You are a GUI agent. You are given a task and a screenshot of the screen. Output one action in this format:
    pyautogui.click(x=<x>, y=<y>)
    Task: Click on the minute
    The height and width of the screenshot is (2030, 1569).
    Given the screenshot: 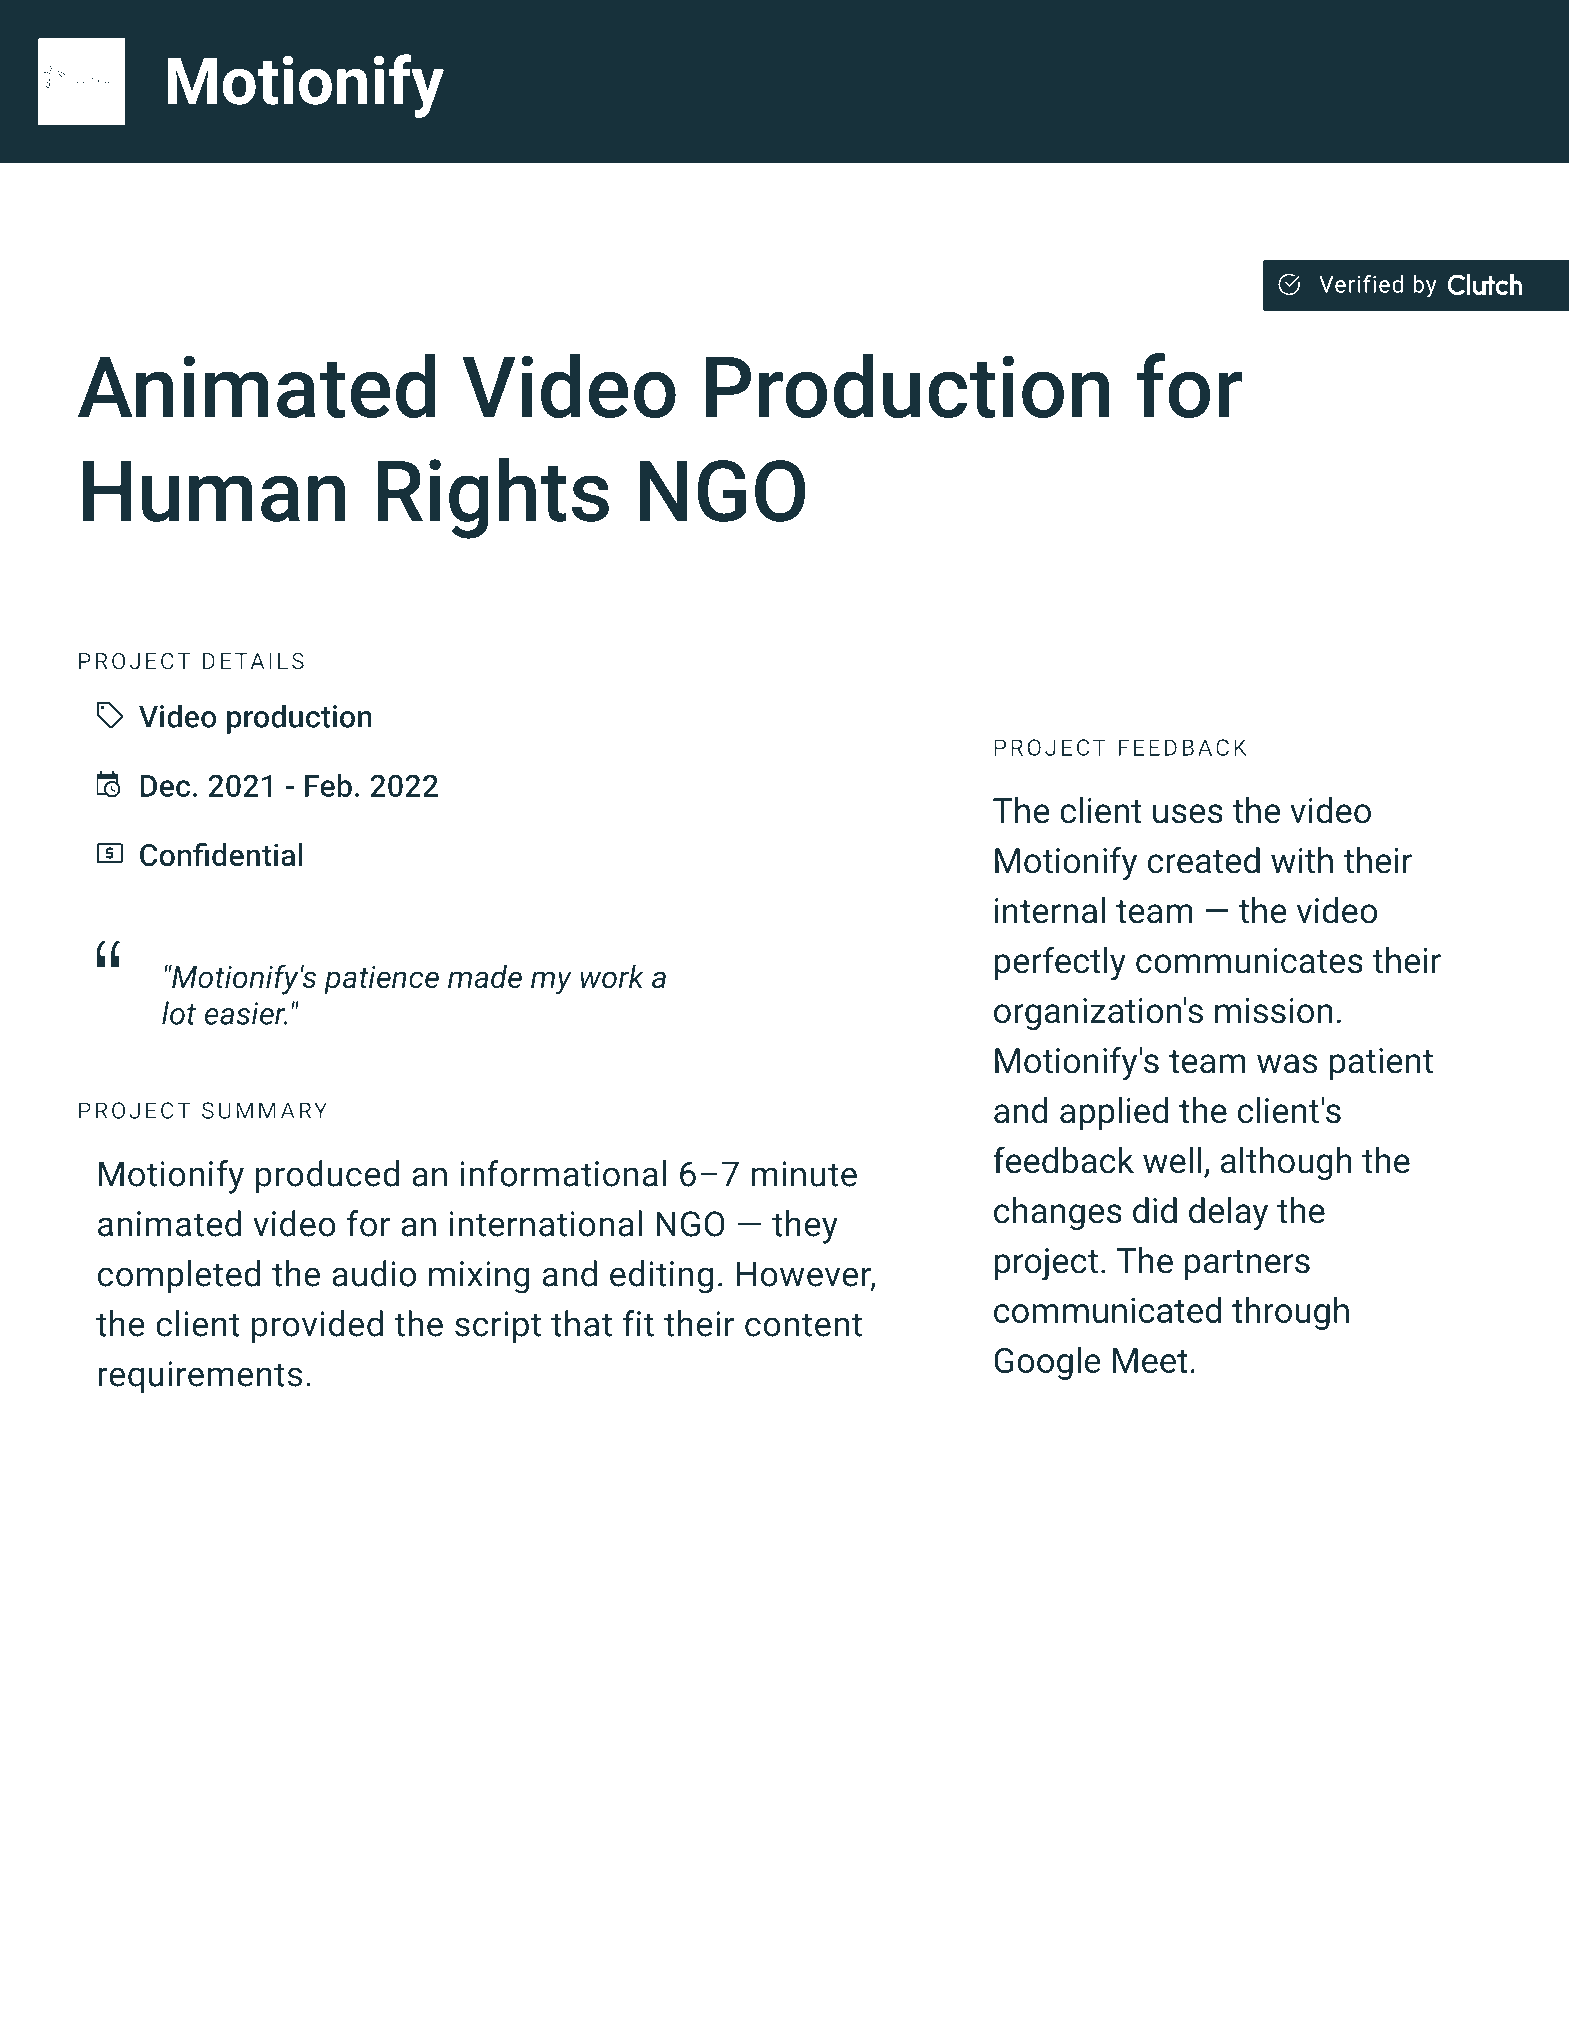 What is the action you would take?
    pyautogui.click(x=804, y=1174)
